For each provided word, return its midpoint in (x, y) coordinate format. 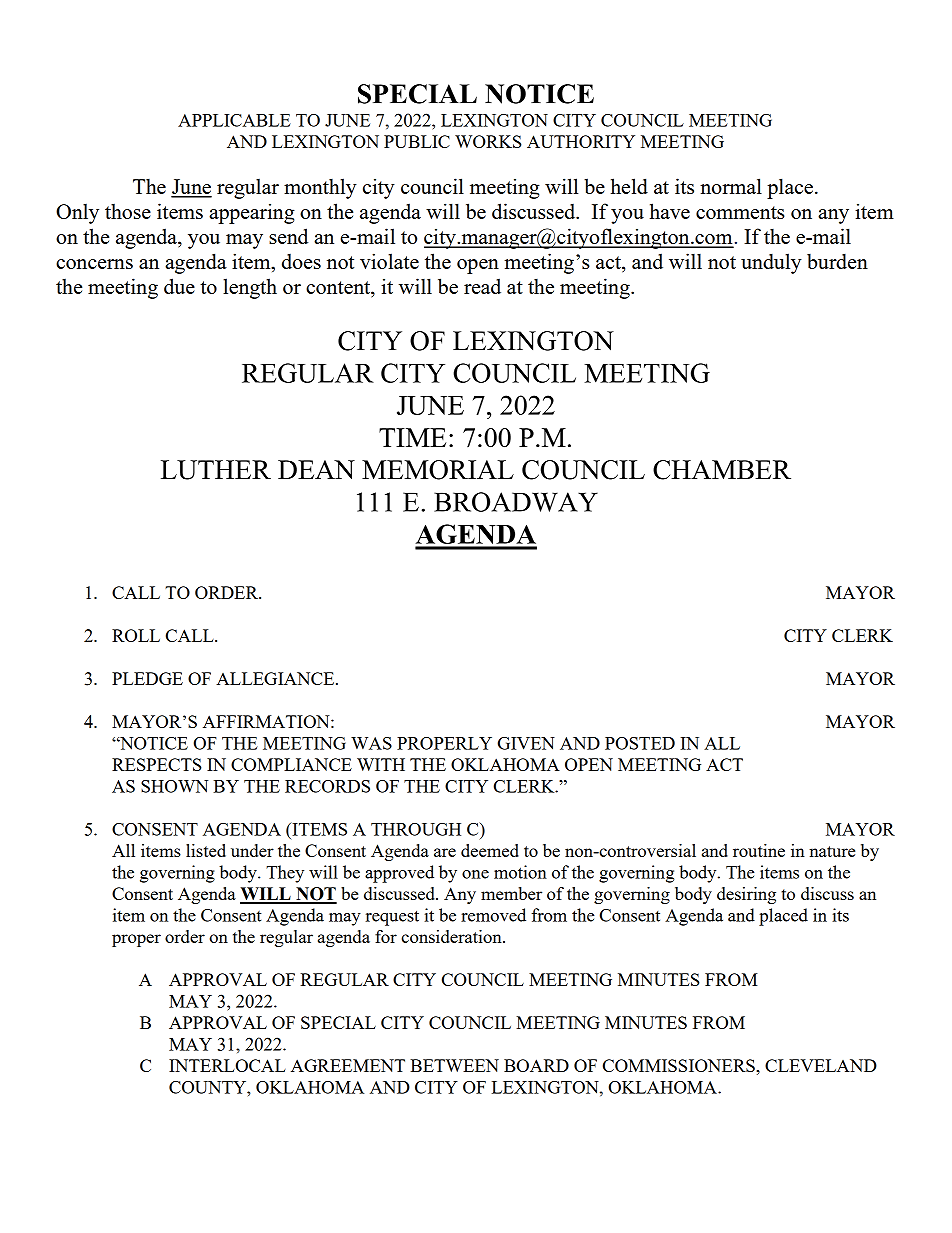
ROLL (136, 635)
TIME (412, 437)
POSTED (640, 743)
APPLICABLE (234, 120)
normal (731, 186)
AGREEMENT (348, 1065)
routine (759, 850)
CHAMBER (722, 470)
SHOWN (174, 786)
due (179, 286)
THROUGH (416, 829)
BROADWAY (516, 502)
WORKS (488, 141)
